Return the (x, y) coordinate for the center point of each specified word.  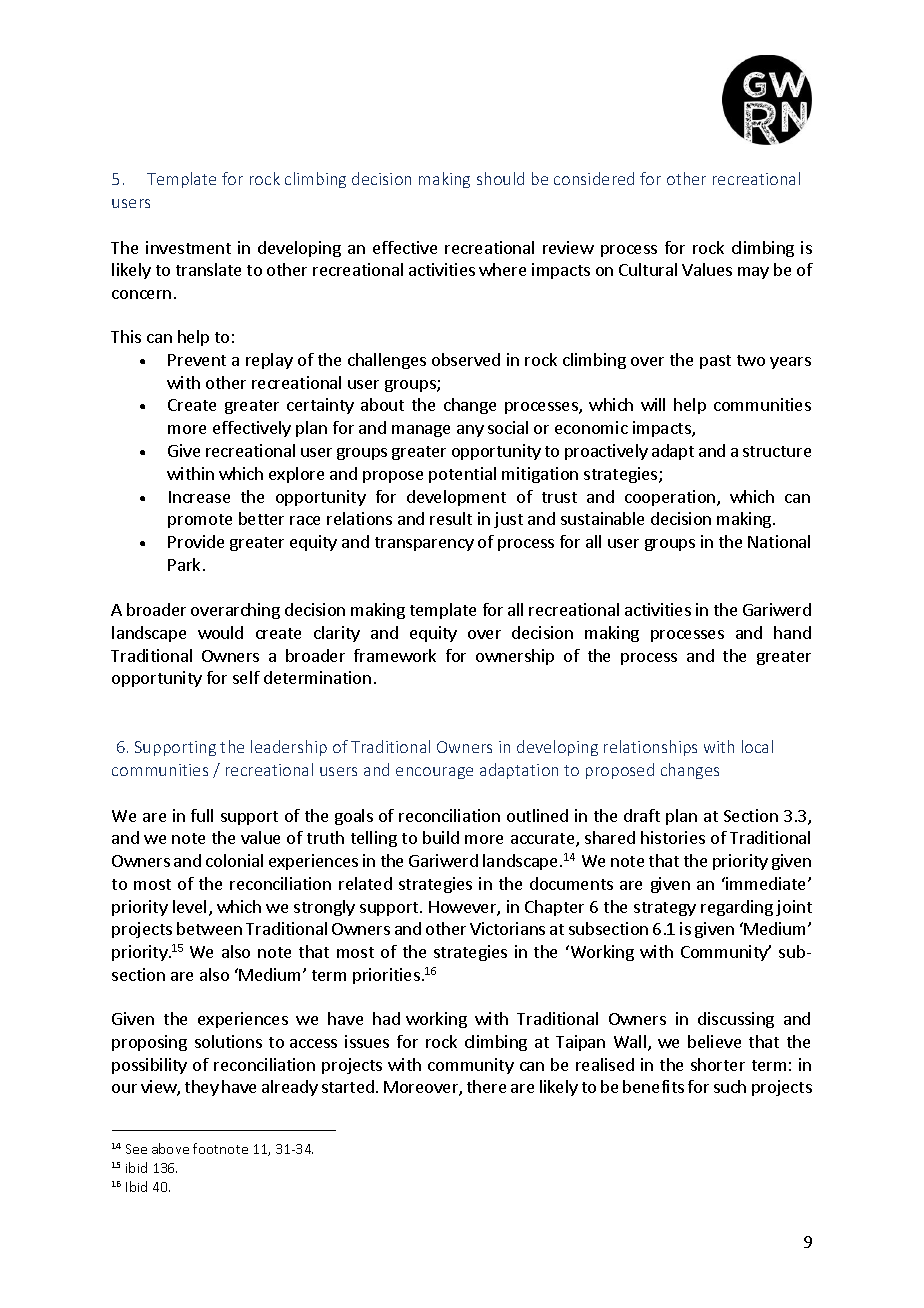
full (202, 815)
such (730, 1086)
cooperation (671, 498)
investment (188, 247)
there (486, 1086)
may (753, 273)
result (451, 518)
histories (673, 837)
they (202, 1088)
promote (200, 521)
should (500, 178)
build (441, 837)
